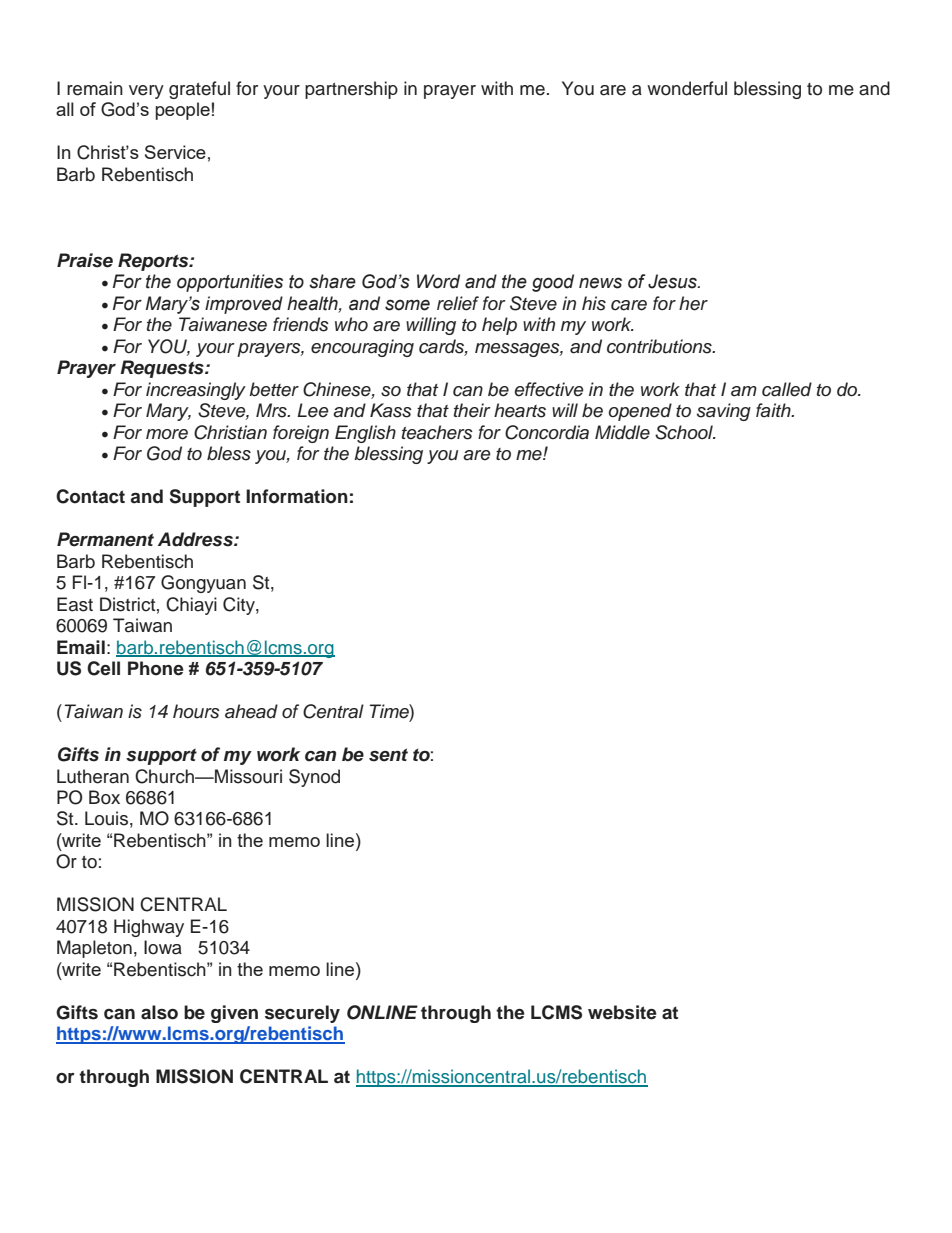 The height and width of the screenshot is (1233, 952). What do you see at coordinates (156, 668) in the screenshot?
I see `Phone` at bounding box center [156, 668].
